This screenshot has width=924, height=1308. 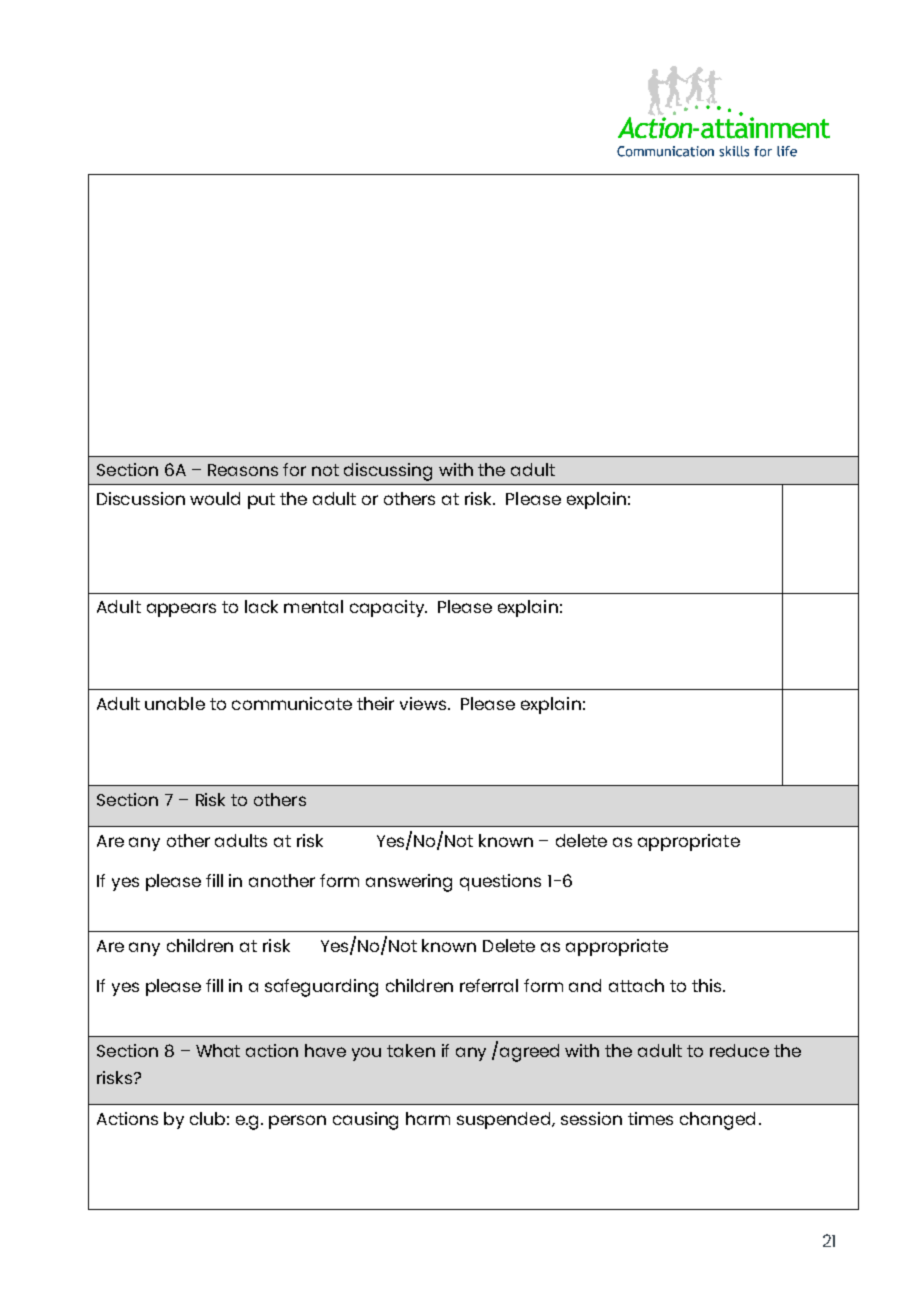 I want to click on answering, so click(x=409, y=883).
